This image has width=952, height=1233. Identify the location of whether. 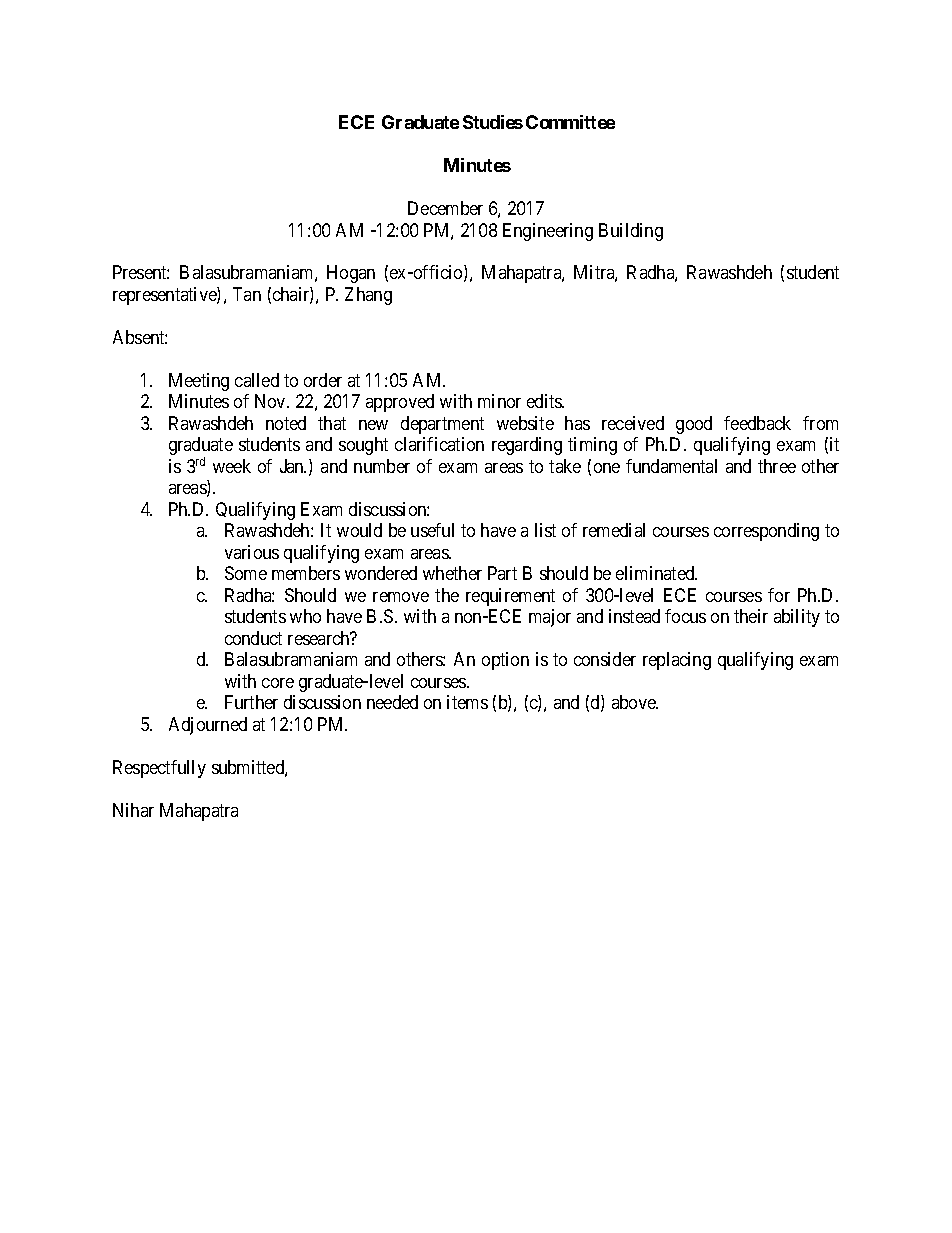
(452, 573).
